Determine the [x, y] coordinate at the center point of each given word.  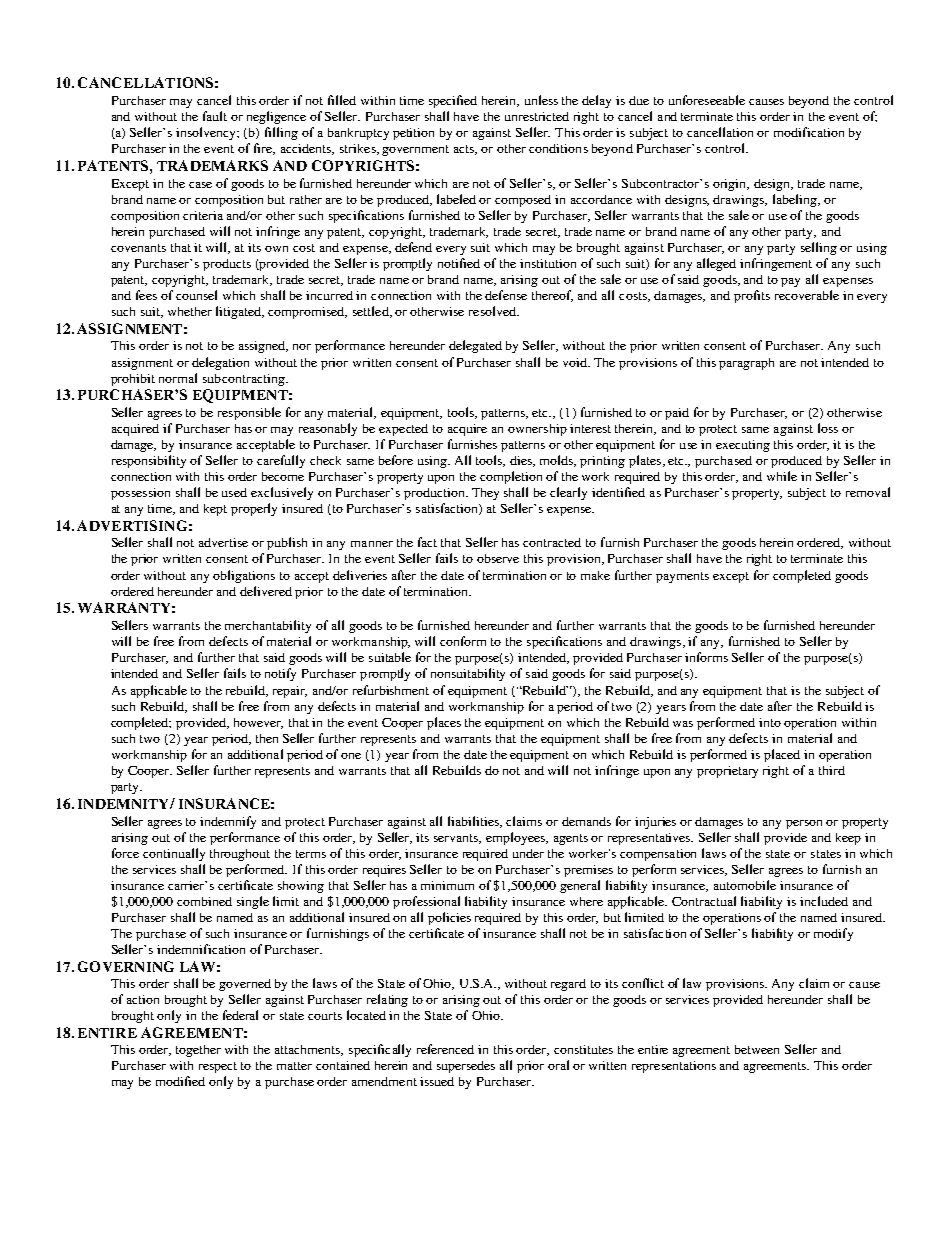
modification [809, 132]
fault [215, 116]
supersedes [466, 1067]
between [757, 1049]
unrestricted [537, 116]
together [198, 1051]
